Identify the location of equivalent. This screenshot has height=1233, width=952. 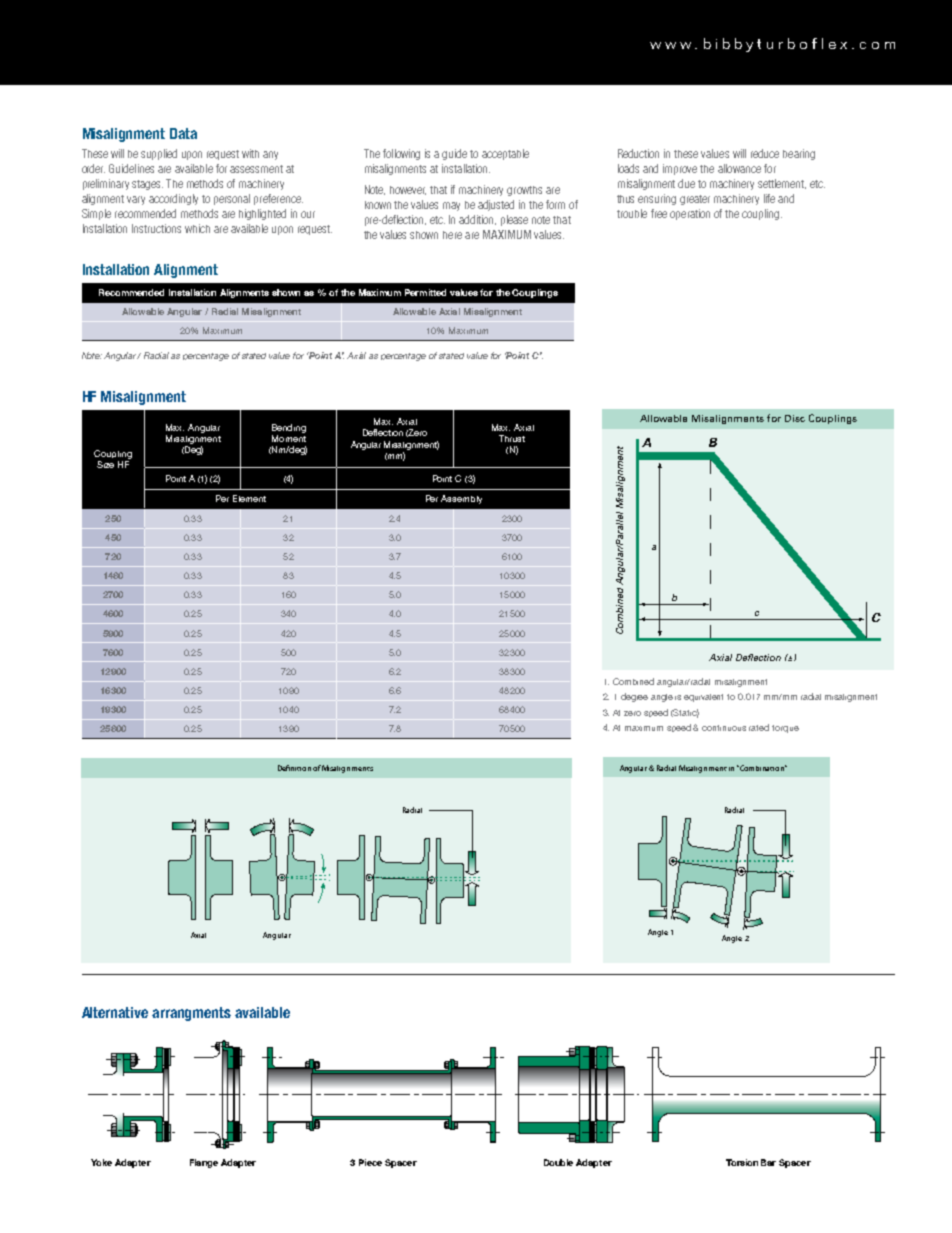
(703, 698).
